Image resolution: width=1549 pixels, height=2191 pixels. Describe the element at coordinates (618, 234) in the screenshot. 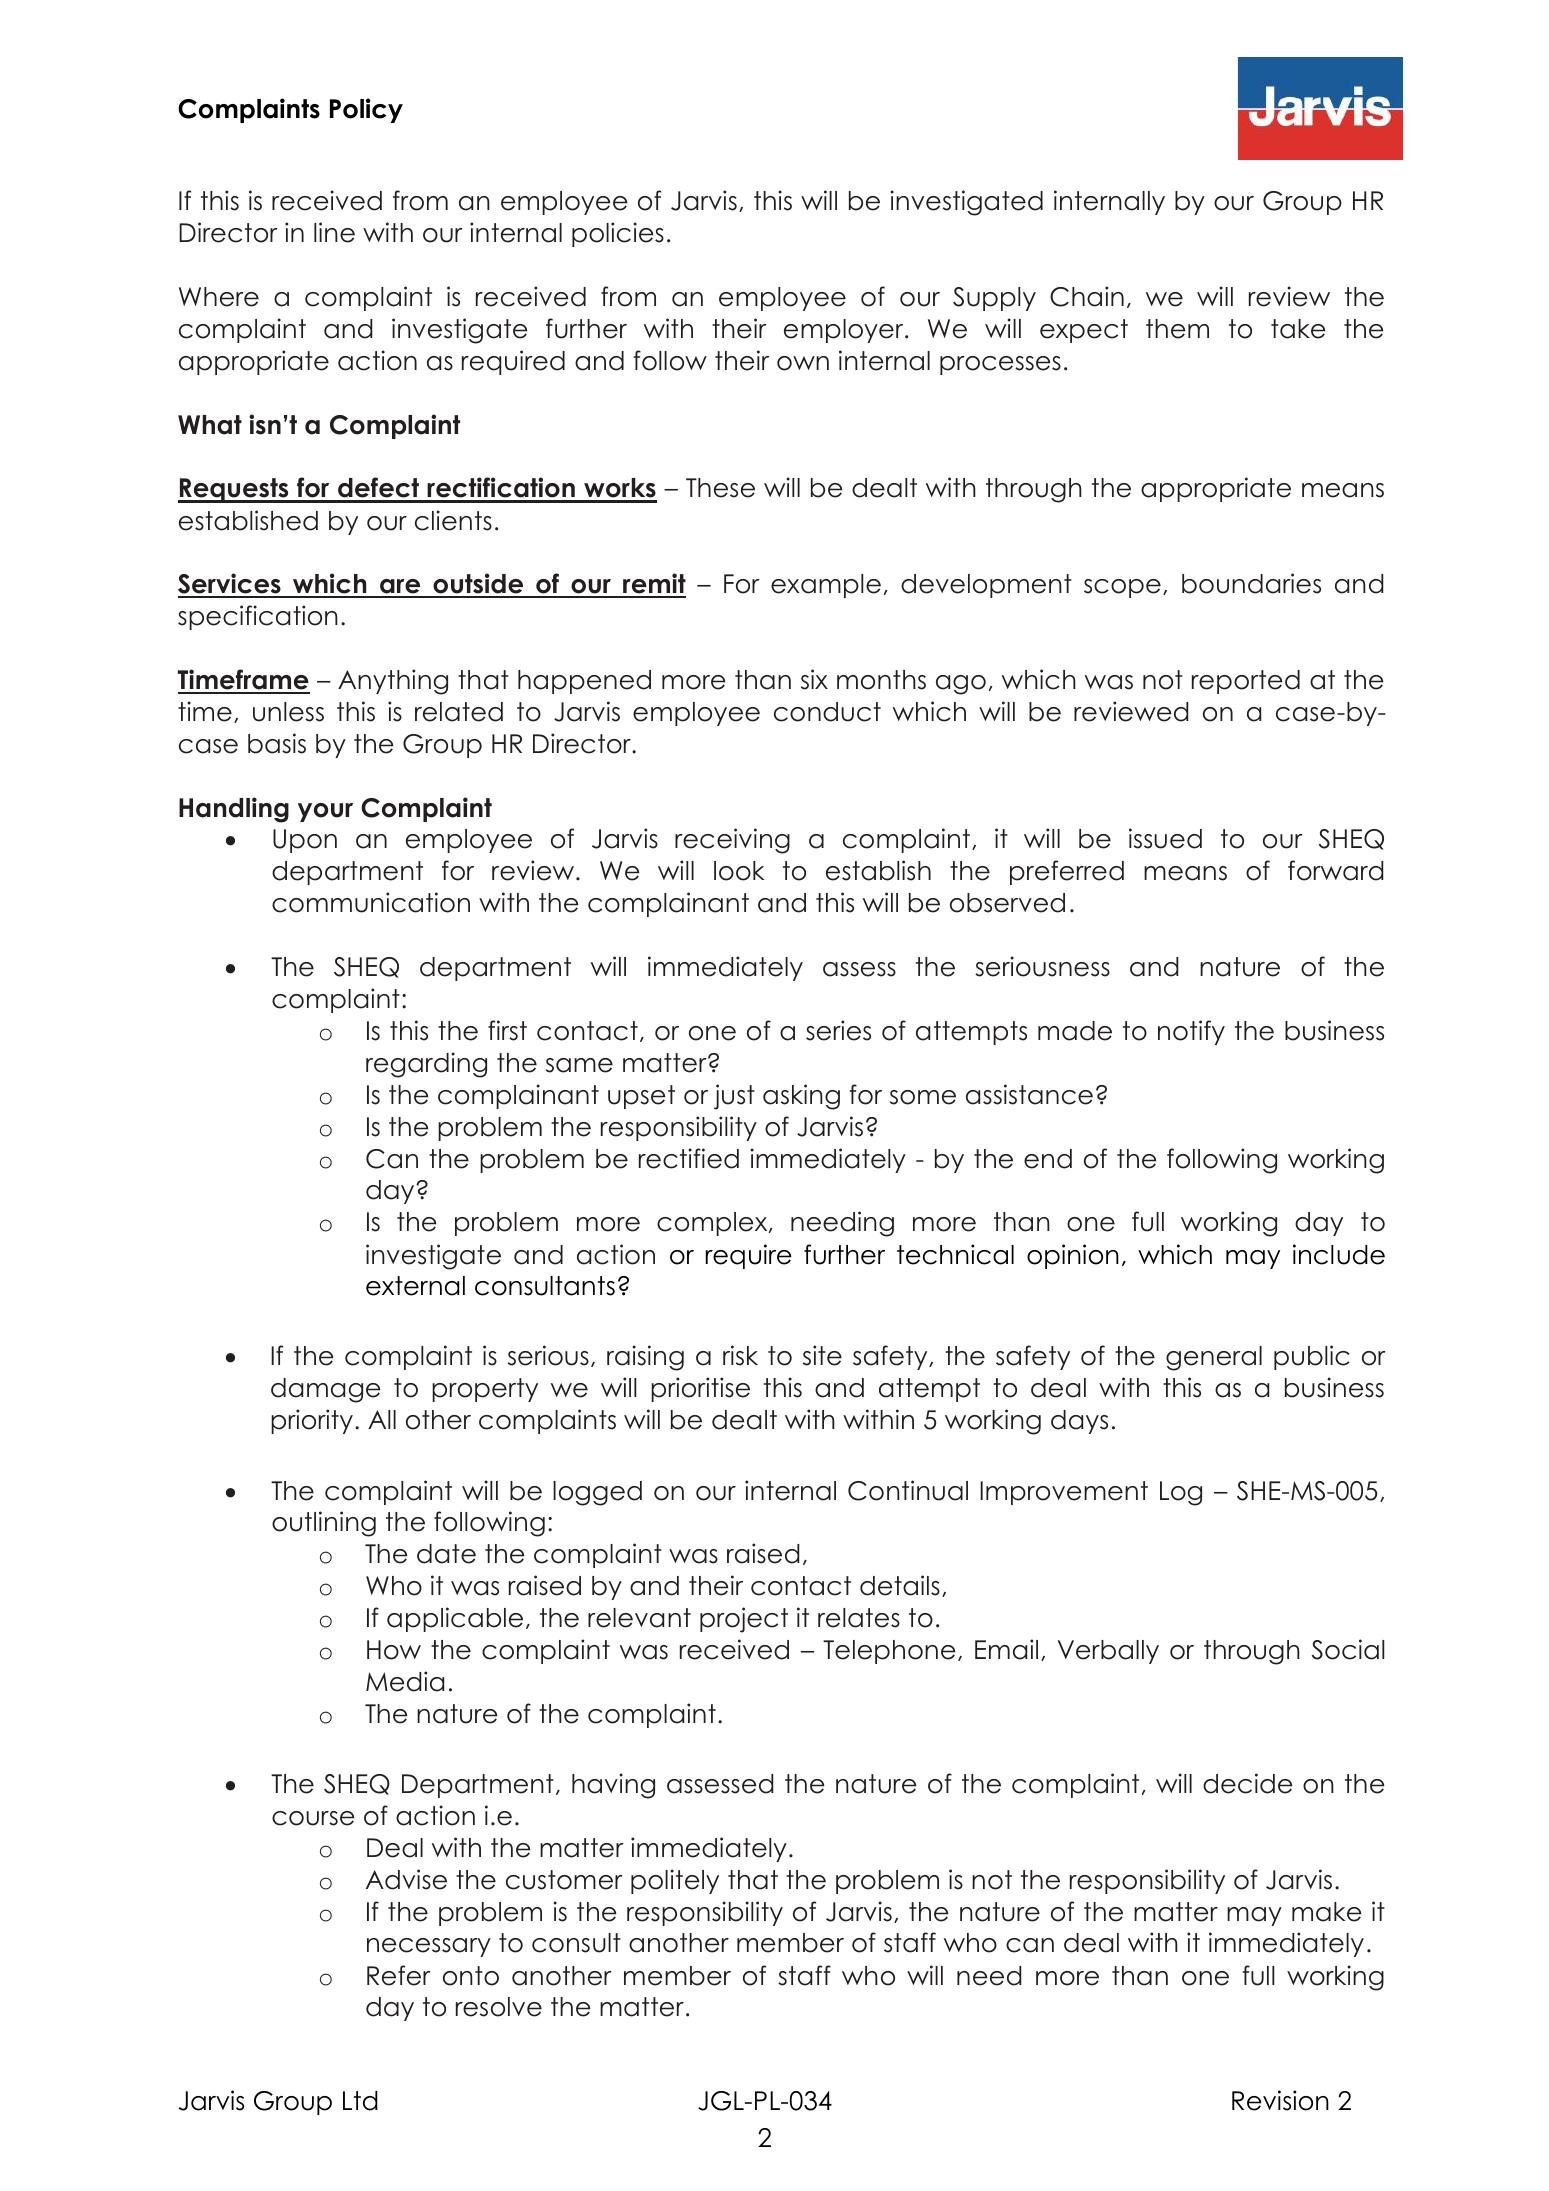

I see `policies` at that location.
